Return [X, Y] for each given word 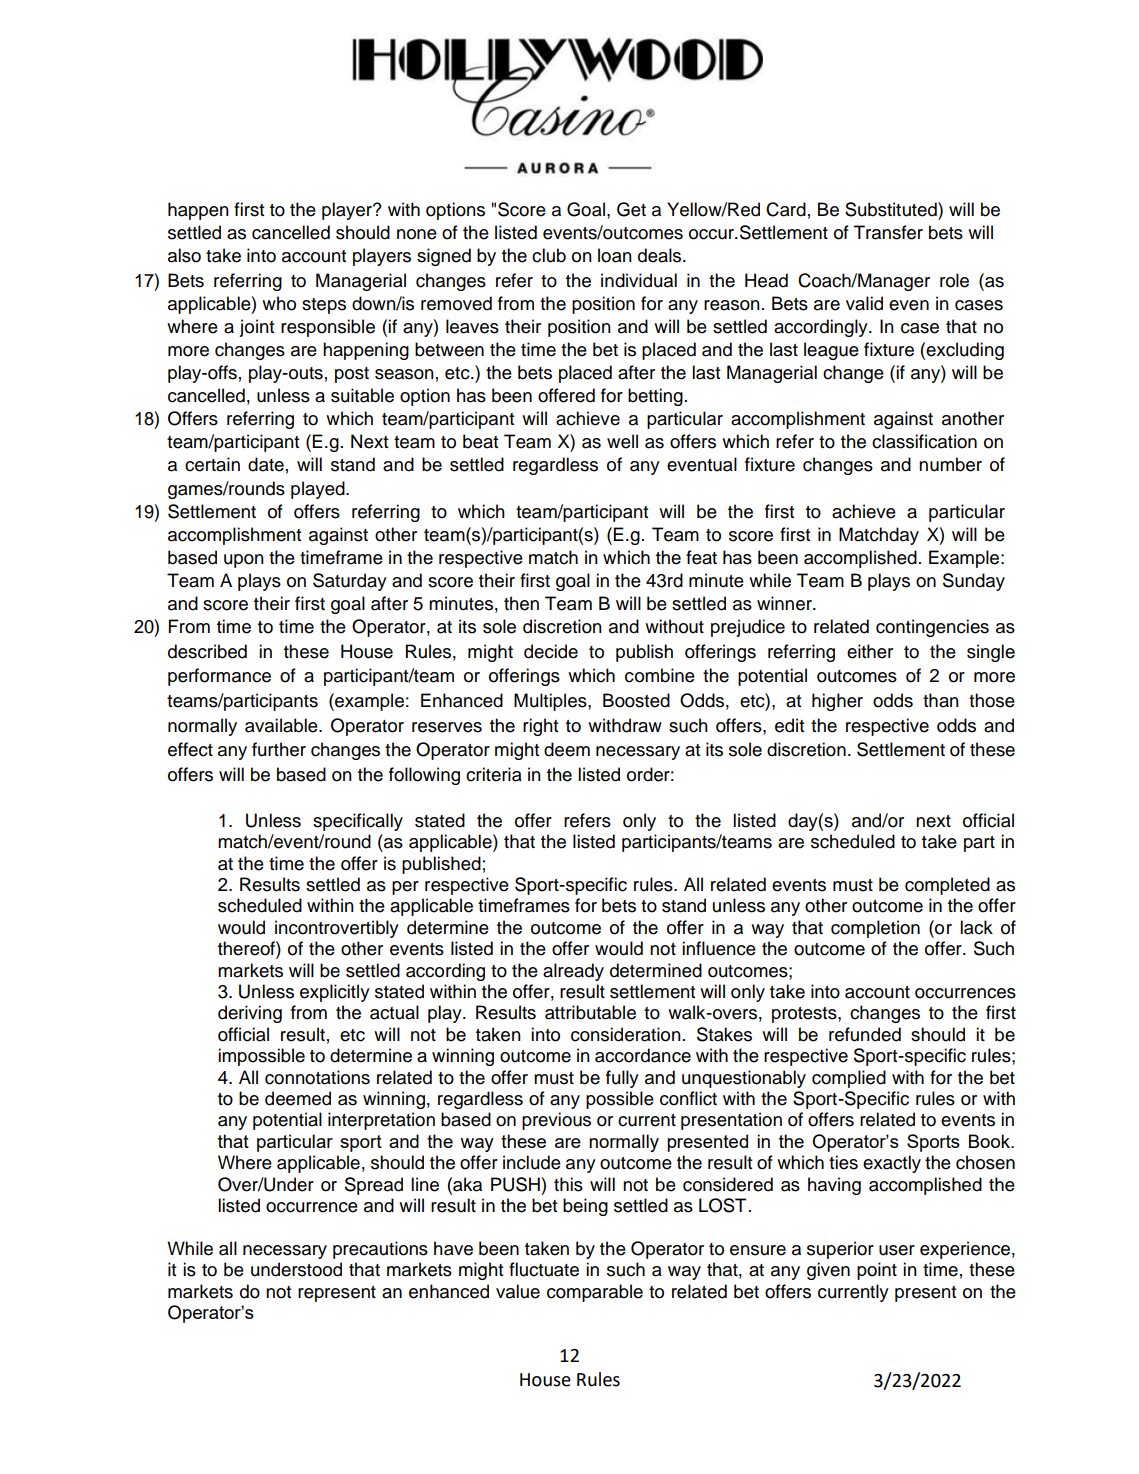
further [279, 749]
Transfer [888, 232]
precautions [380, 1250]
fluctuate [544, 1269]
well [622, 441]
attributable [590, 1012]
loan [615, 255]
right [540, 727]
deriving [250, 1014]
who [279, 303]
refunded [865, 1034]
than [941, 700]
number [950, 464]
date [266, 464]
